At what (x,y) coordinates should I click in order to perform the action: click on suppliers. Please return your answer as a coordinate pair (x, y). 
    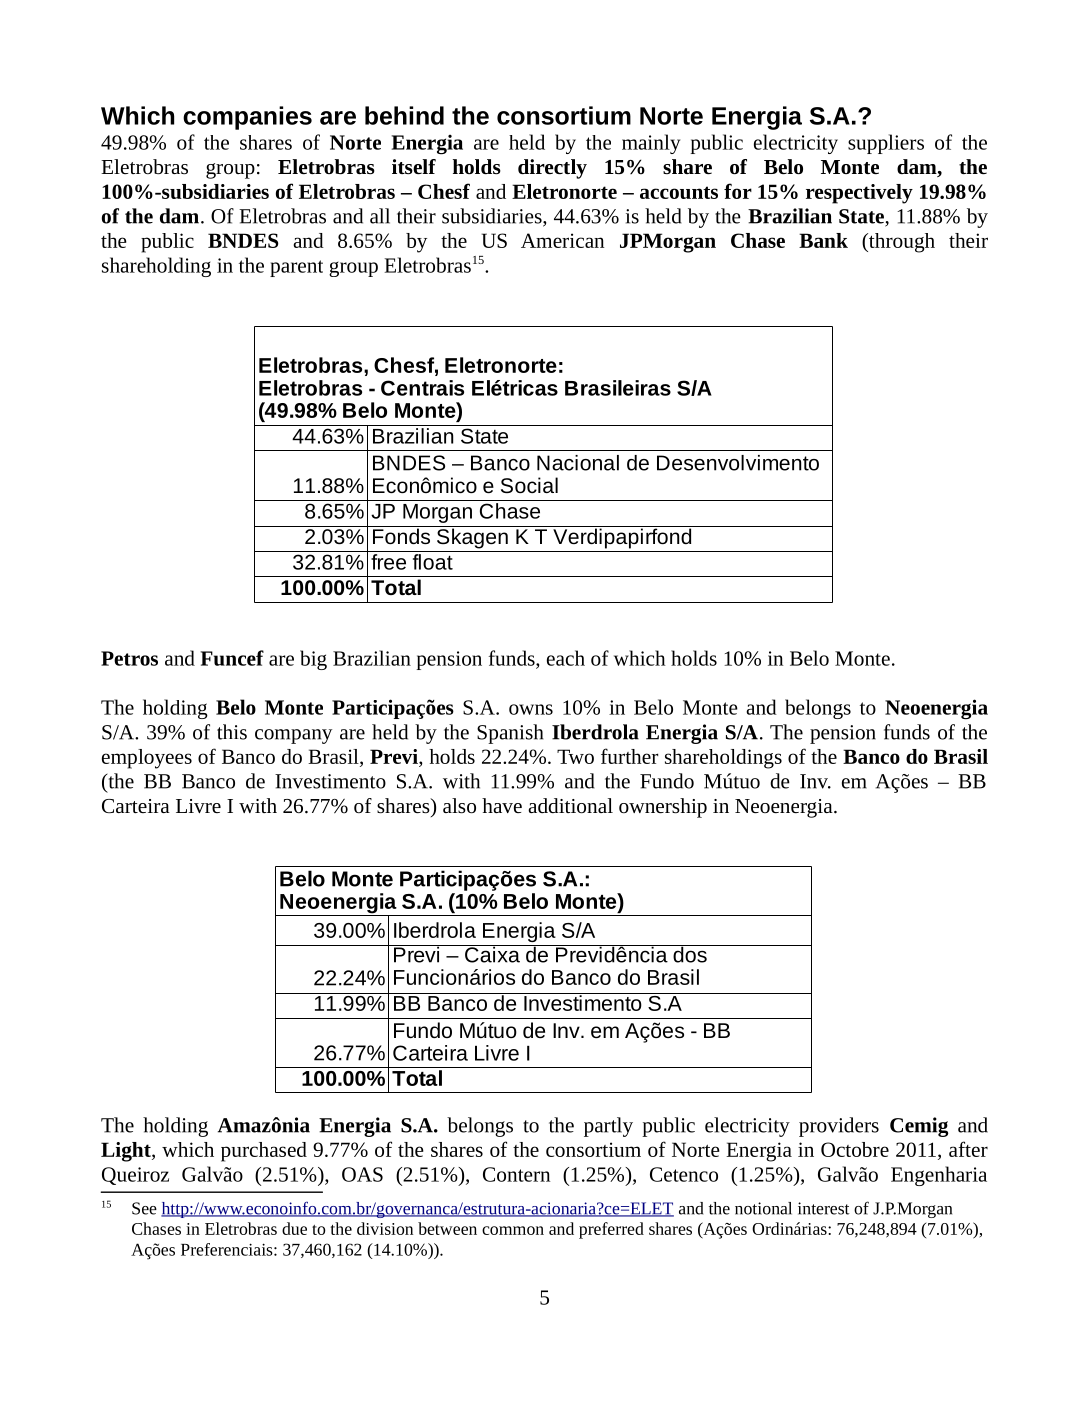
    Looking at the image, I should click on (886, 144).
